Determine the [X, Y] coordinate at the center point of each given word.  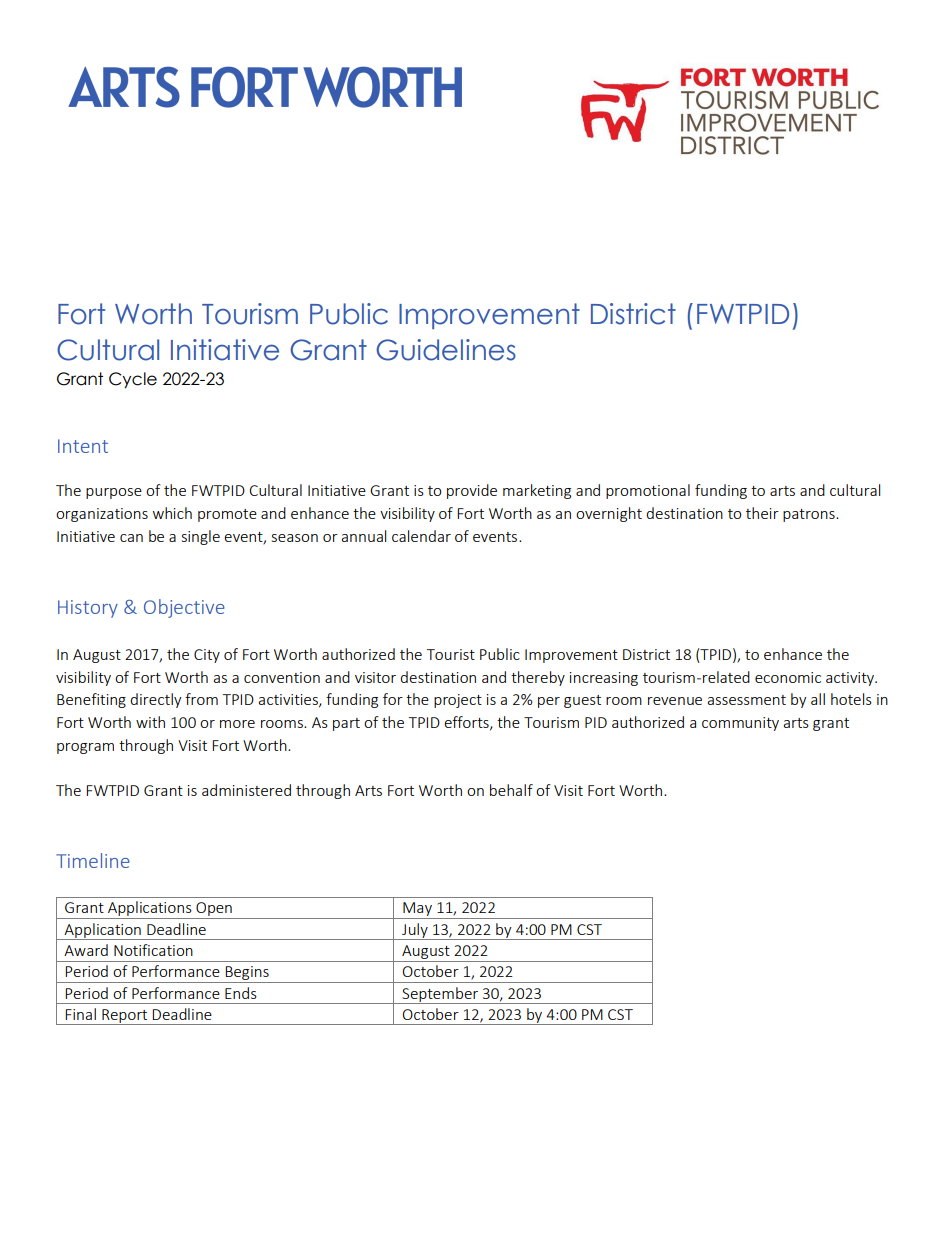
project [458, 701]
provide [472, 491]
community [740, 724]
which [172, 513]
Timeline [93, 860]
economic [788, 677]
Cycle [133, 380]
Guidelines [446, 350]
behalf [511, 790]
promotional [648, 491]
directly [156, 700]
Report [125, 1017]
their [762, 513]
